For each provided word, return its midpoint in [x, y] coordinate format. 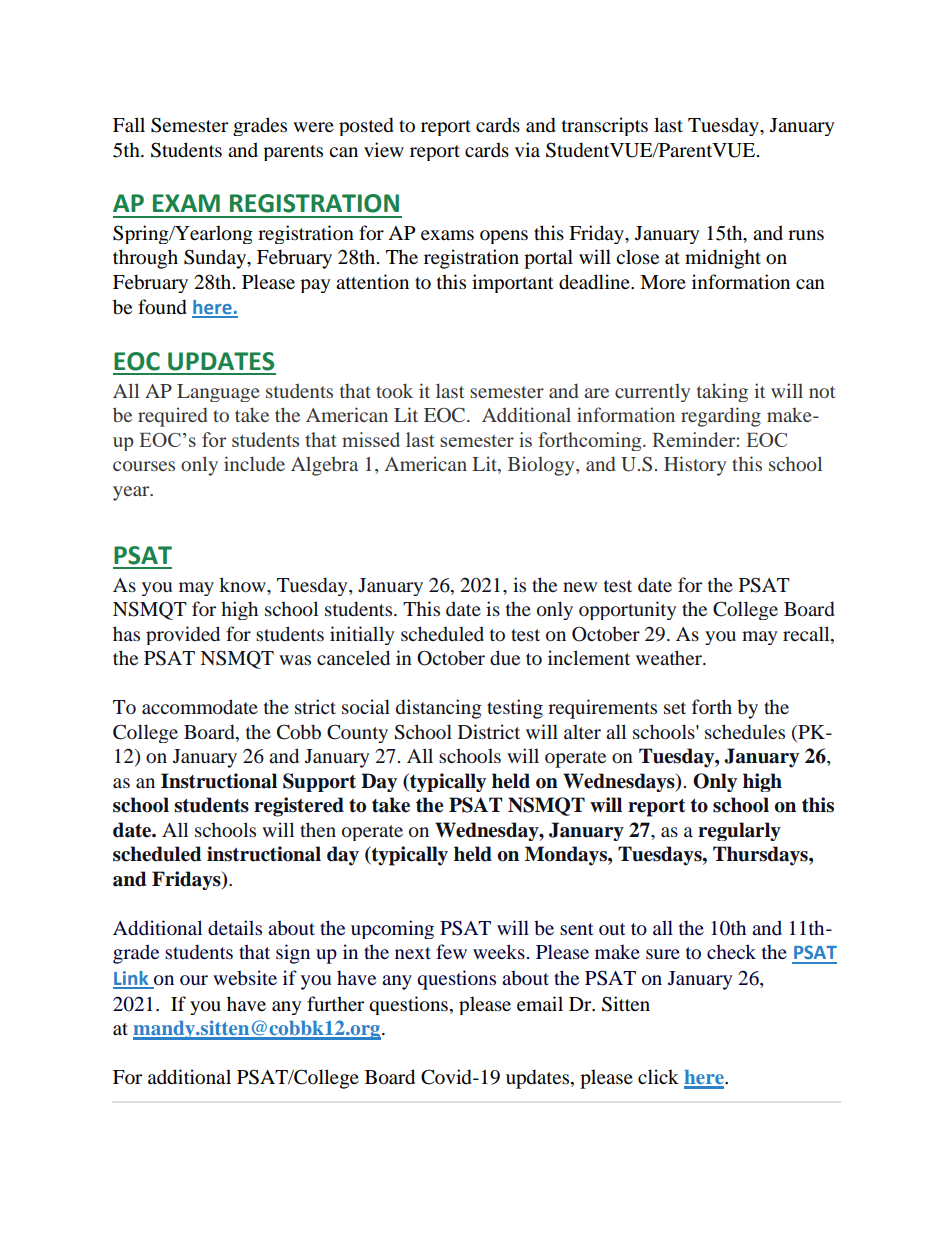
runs [806, 235]
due [505, 658]
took [394, 390]
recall [807, 633]
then [318, 829]
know [243, 584]
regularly [739, 831]
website [245, 977]
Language [218, 393]
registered [299, 807]
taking [722, 392]
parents [293, 153]
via [527, 149]
